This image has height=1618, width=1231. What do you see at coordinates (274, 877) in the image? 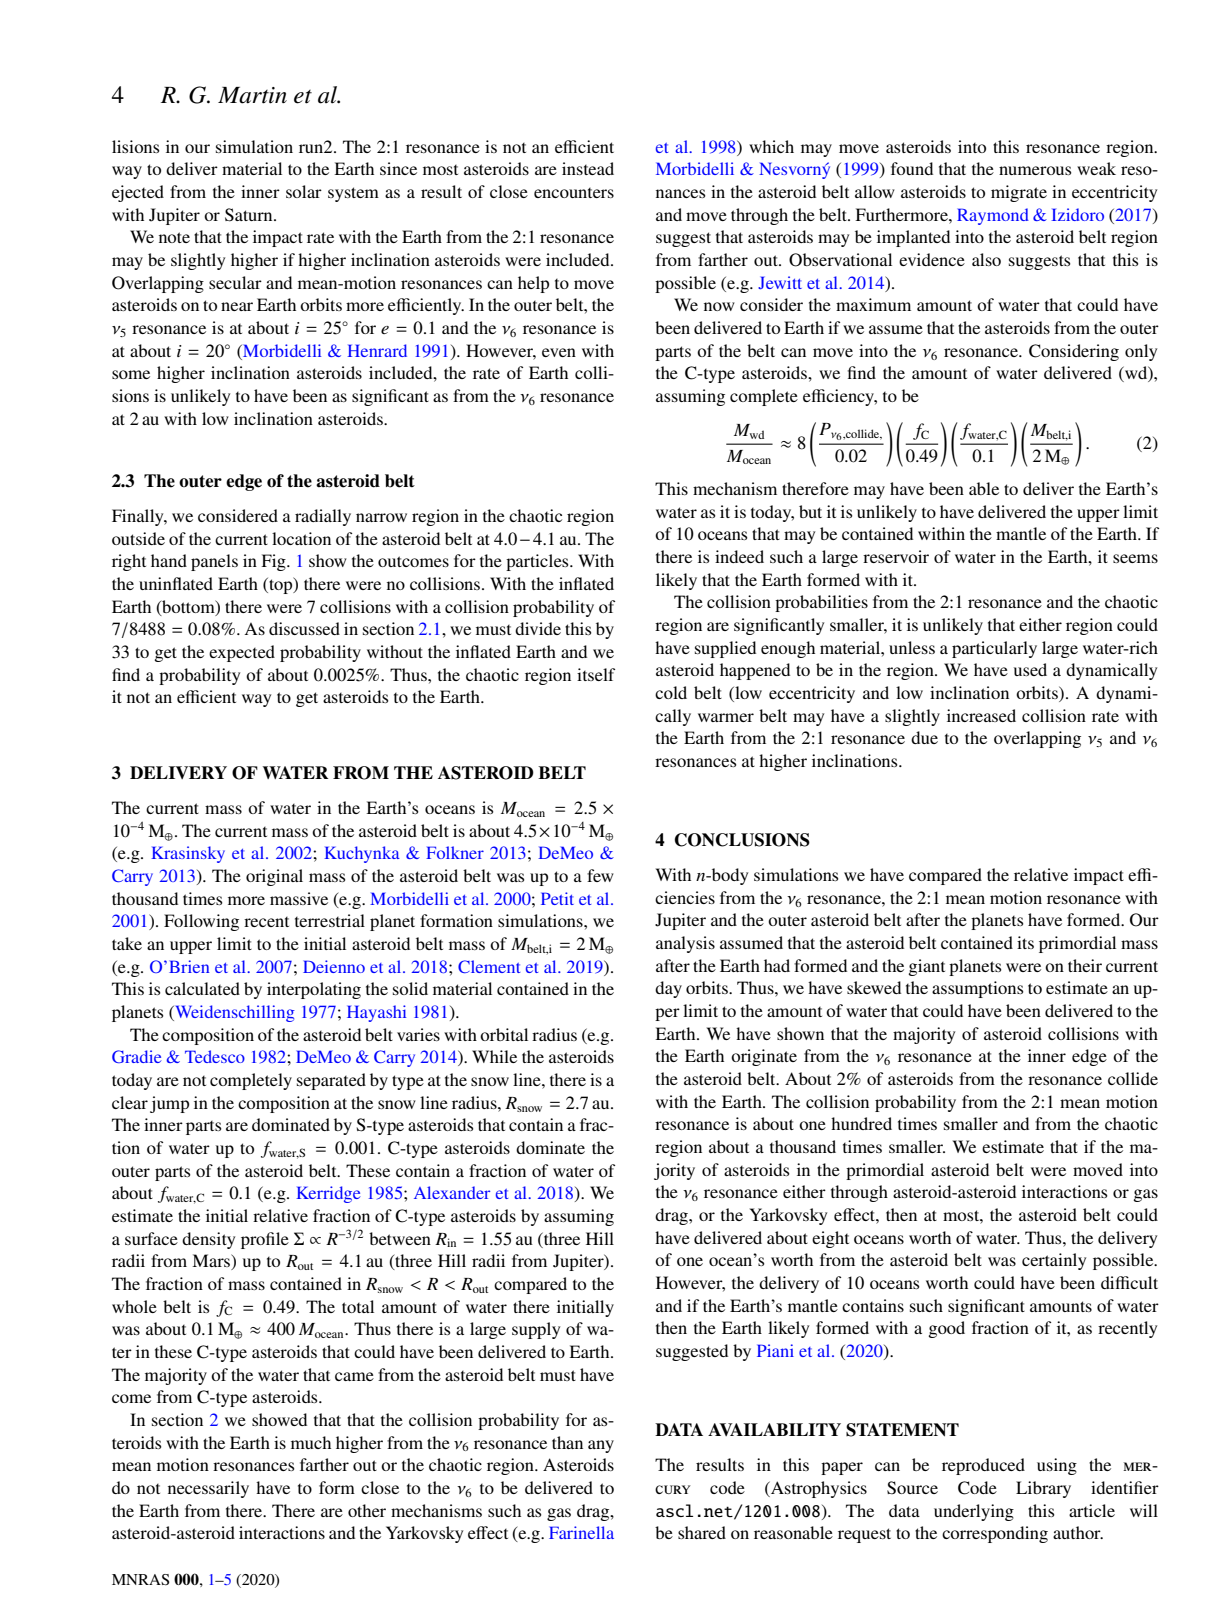
I see `original` at bounding box center [274, 877].
